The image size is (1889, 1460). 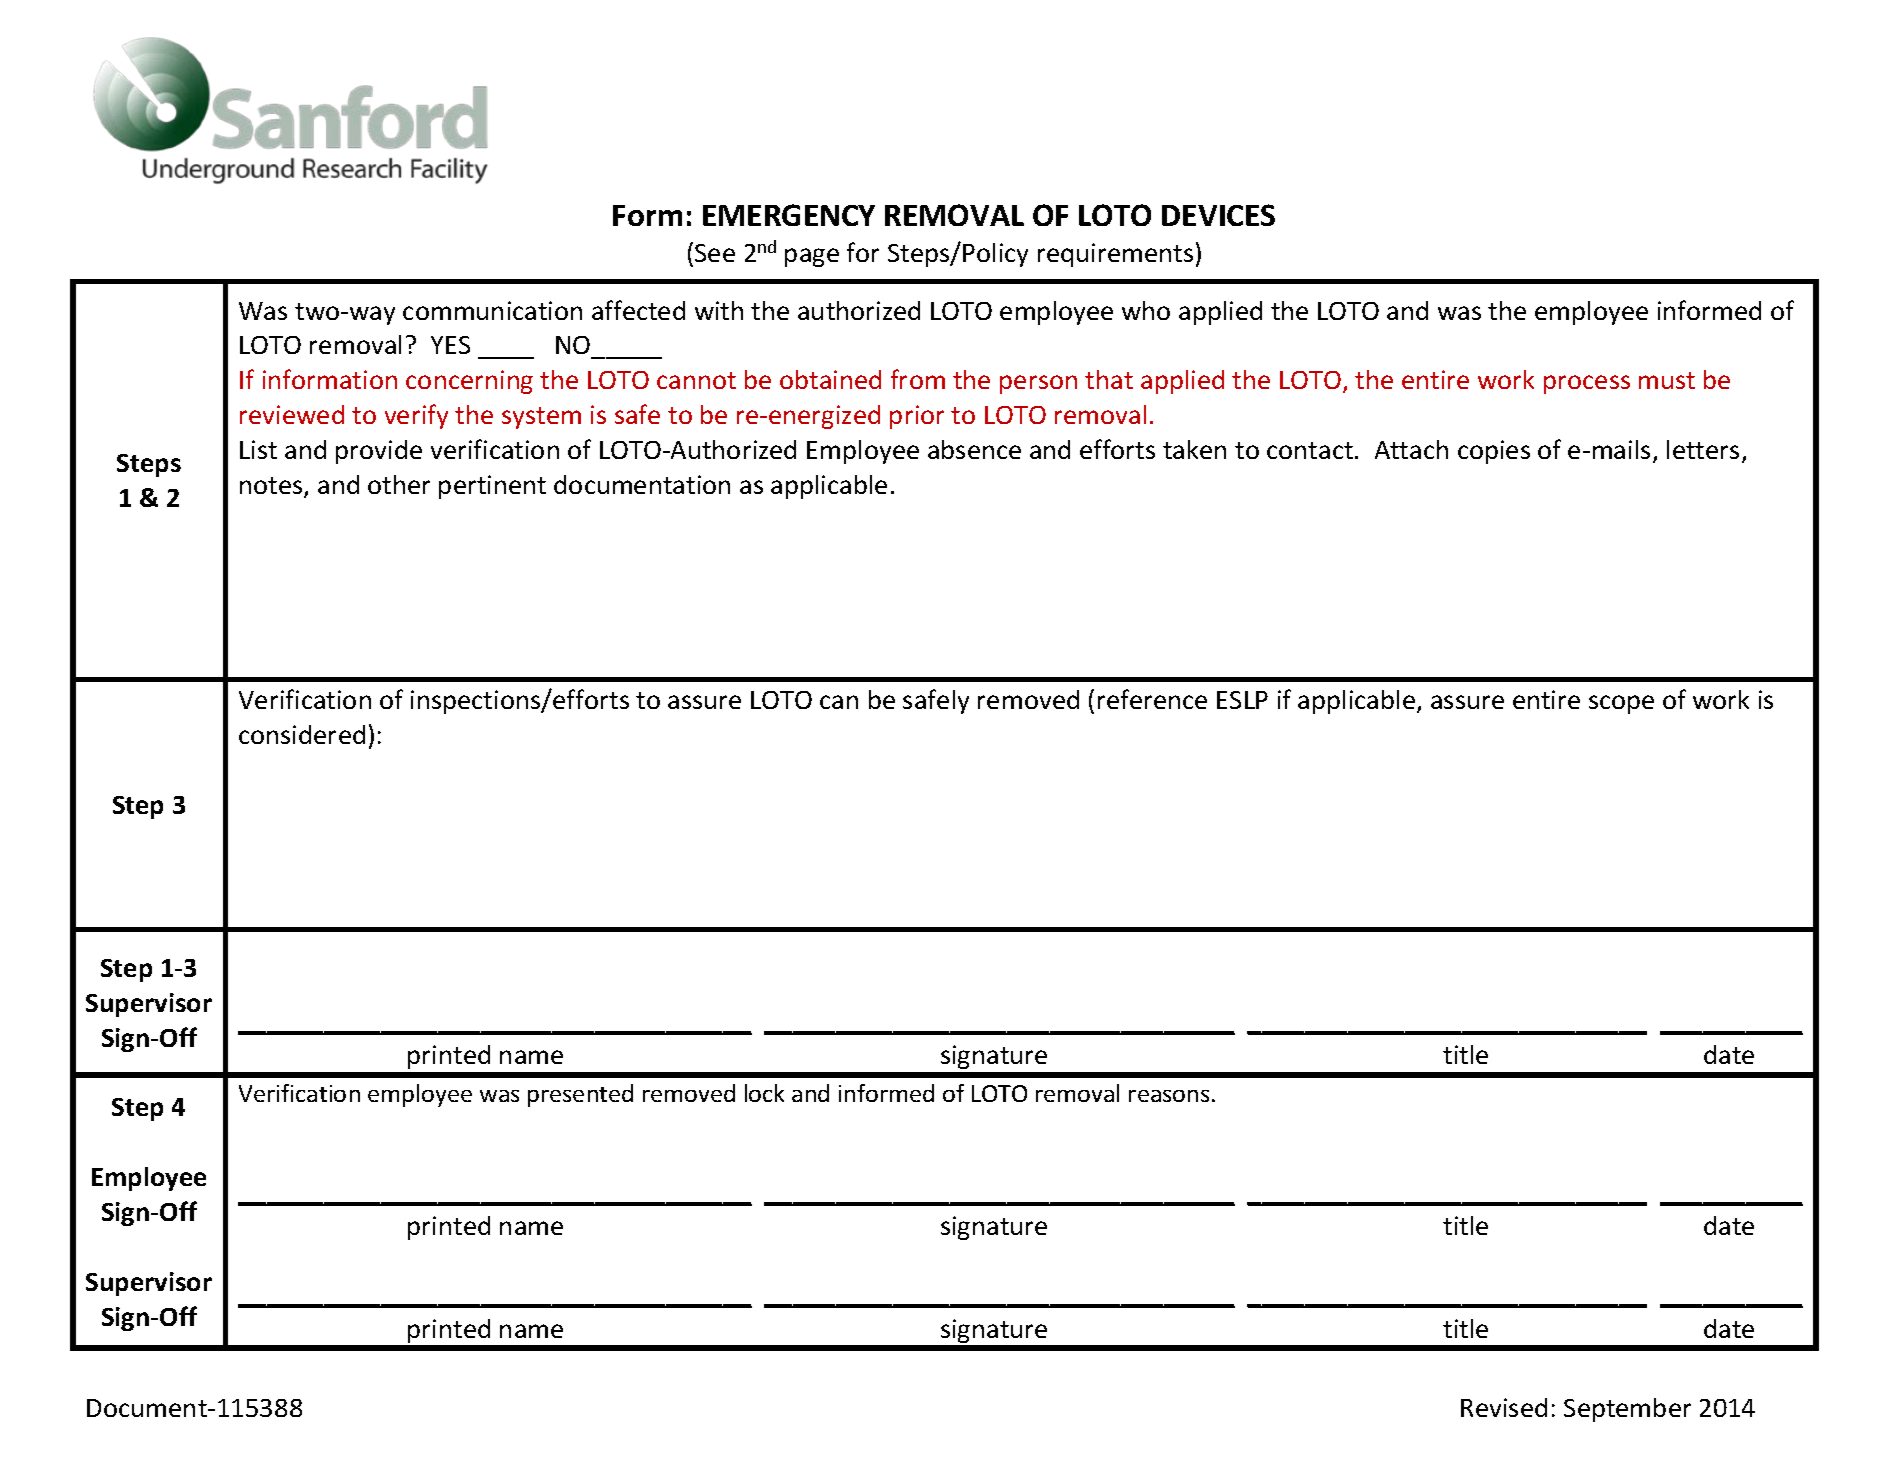 What do you see at coordinates (580, 1095) in the screenshot?
I see `presented` at bounding box center [580, 1095].
